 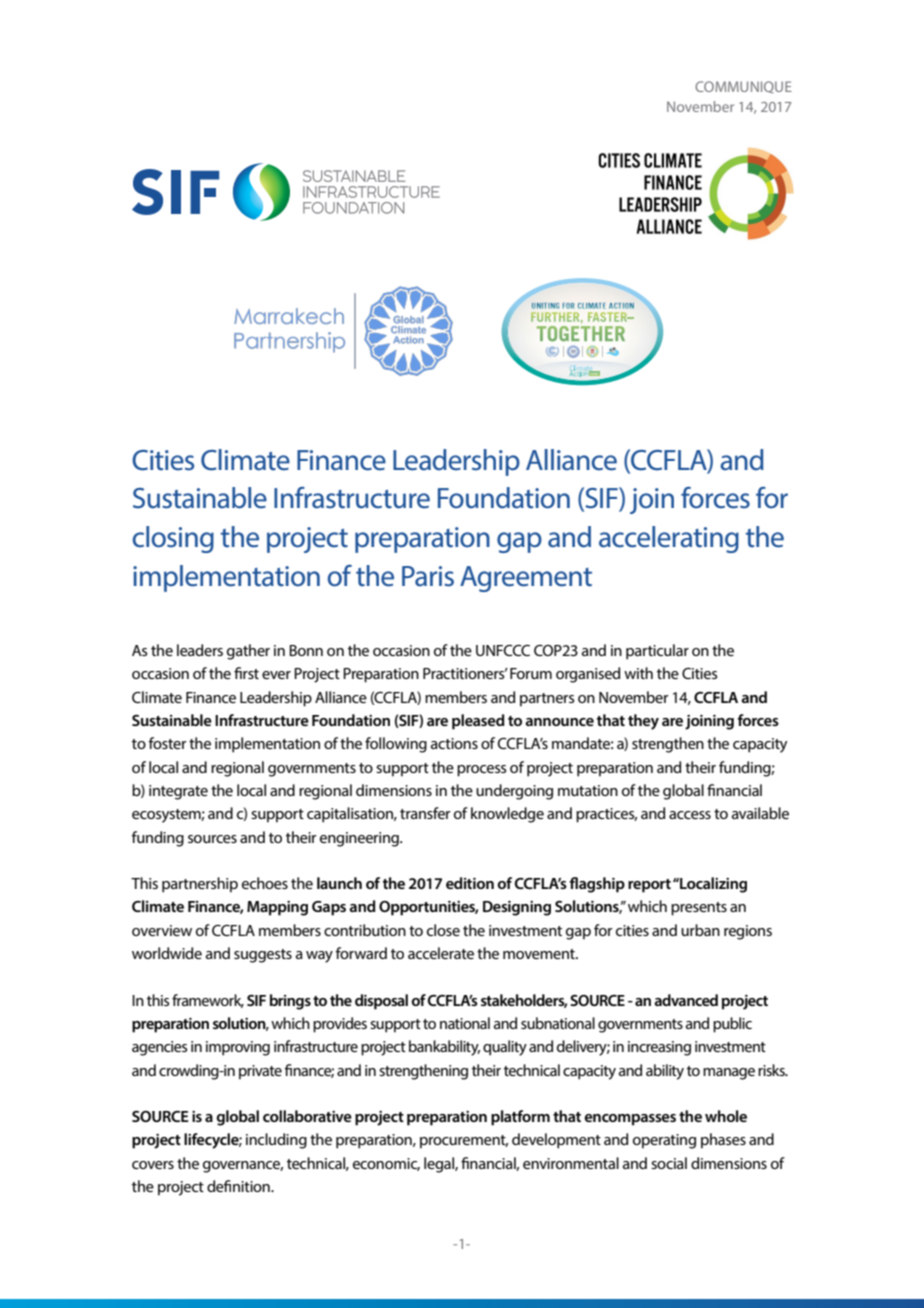 What do you see at coordinates (669, 1163) in the image?
I see `social` at bounding box center [669, 1163].
